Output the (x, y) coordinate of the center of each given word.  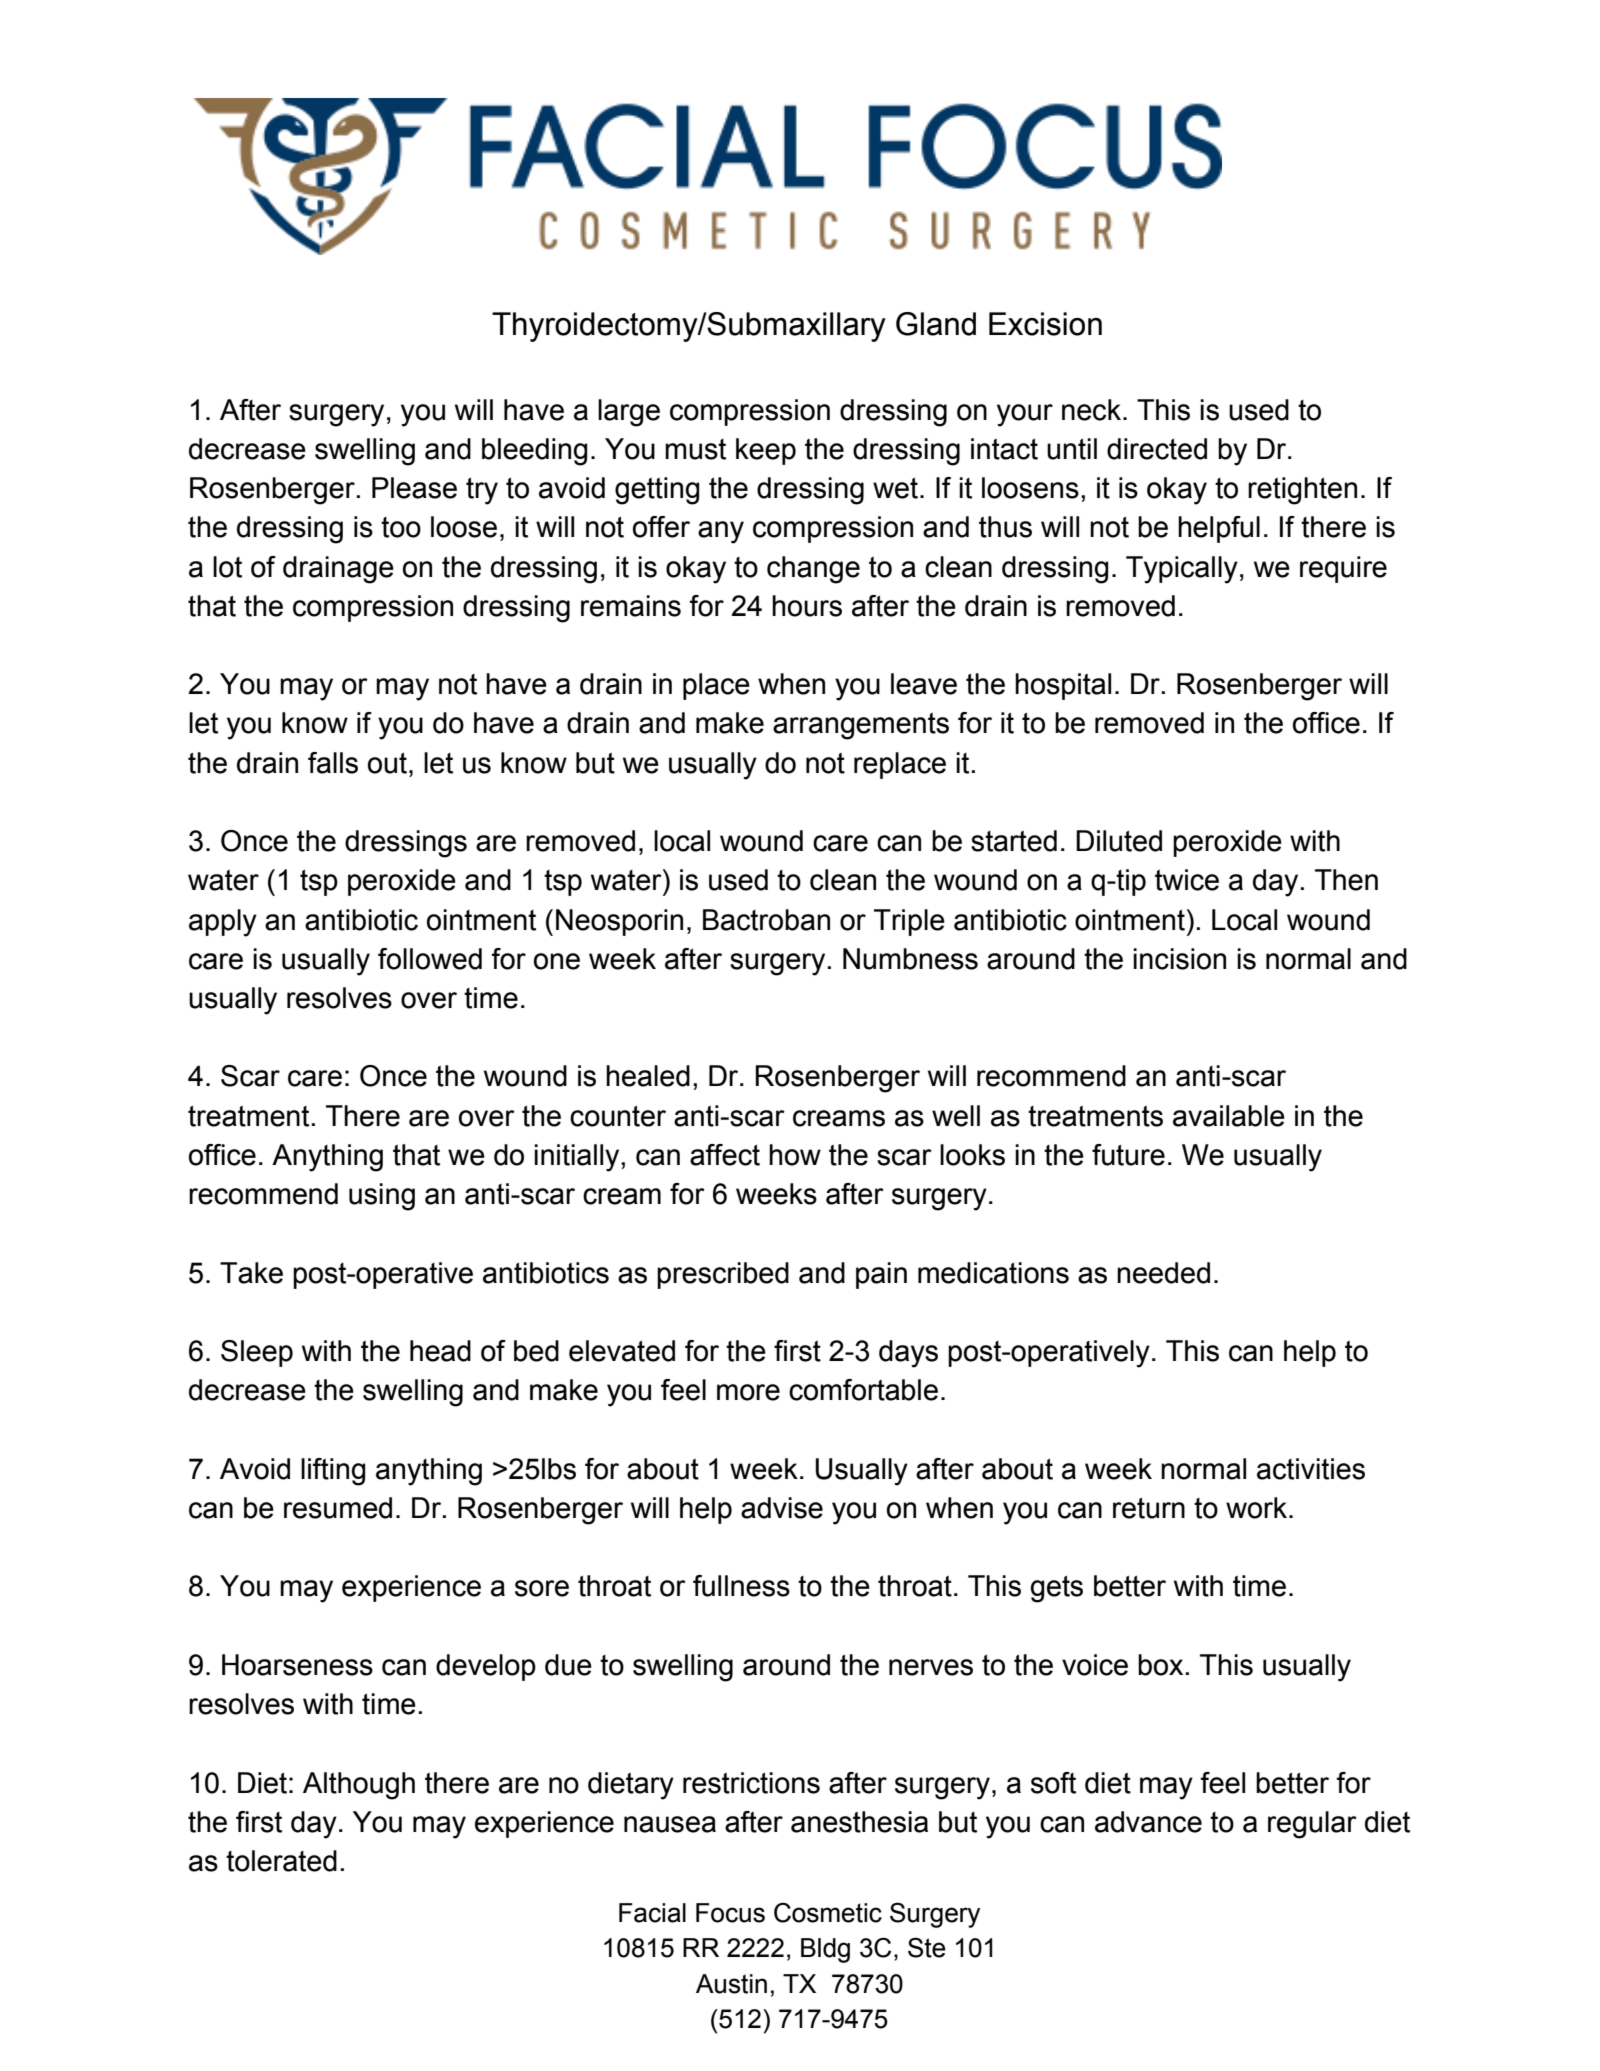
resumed (338, 1508)
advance (1148, 1822)
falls (333, 763)
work (1258, 1508)
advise (782, 1508)
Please (414, 488)
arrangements (861, 726)
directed (1157, 449)
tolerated (281, 1861)
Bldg (825, 1950)
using (382, 1197)
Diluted (1119, 841)
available (1229, 1116)
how (795, 1155)
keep (766, 451)
